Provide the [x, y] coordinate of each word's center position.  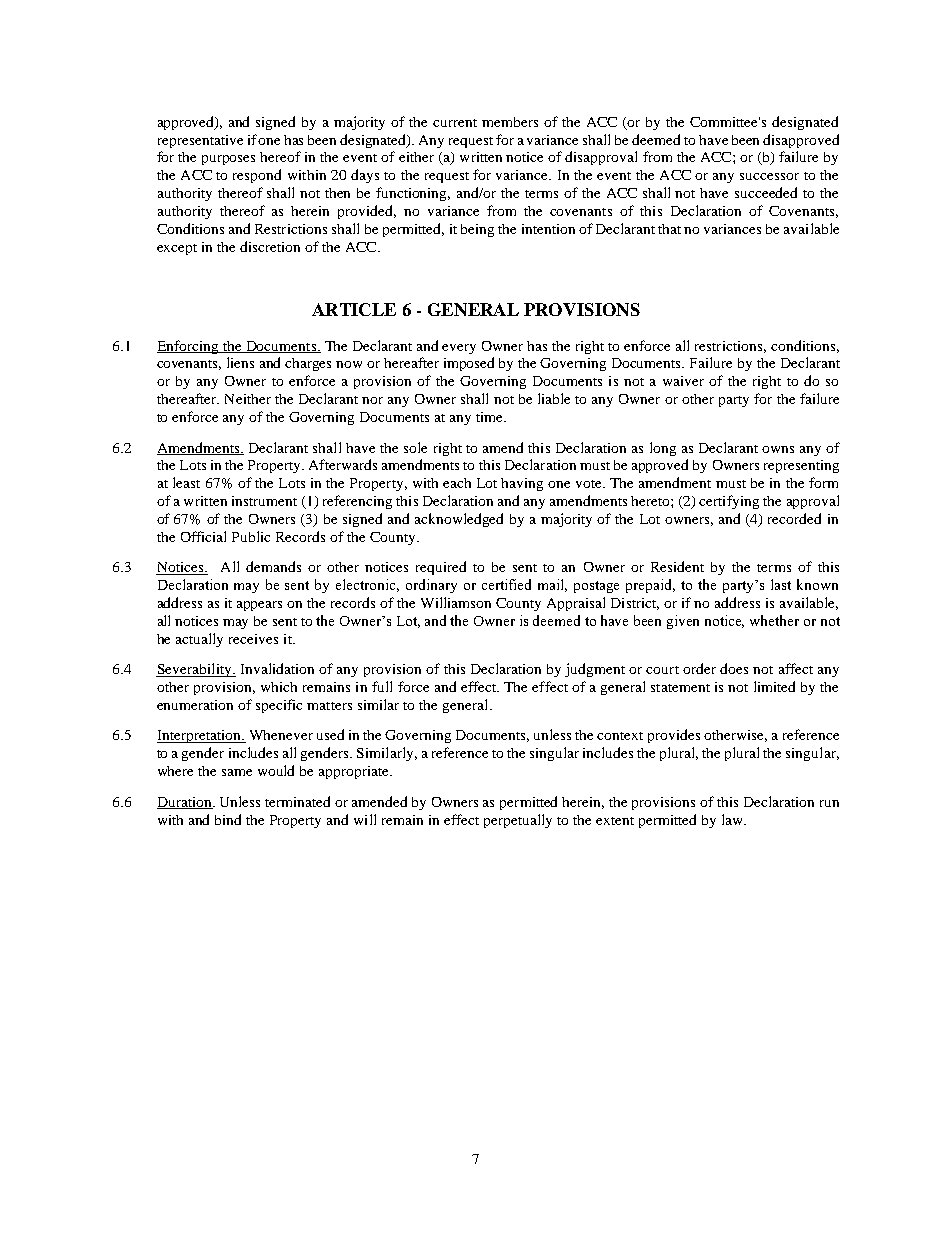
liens [240, 362]
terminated [297, 801]
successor [769, 176]
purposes [228, 160]
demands [273, 566]
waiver [683, 381]
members [510, 122]
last [781, 584]
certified [506, 584]
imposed [469, 364]
